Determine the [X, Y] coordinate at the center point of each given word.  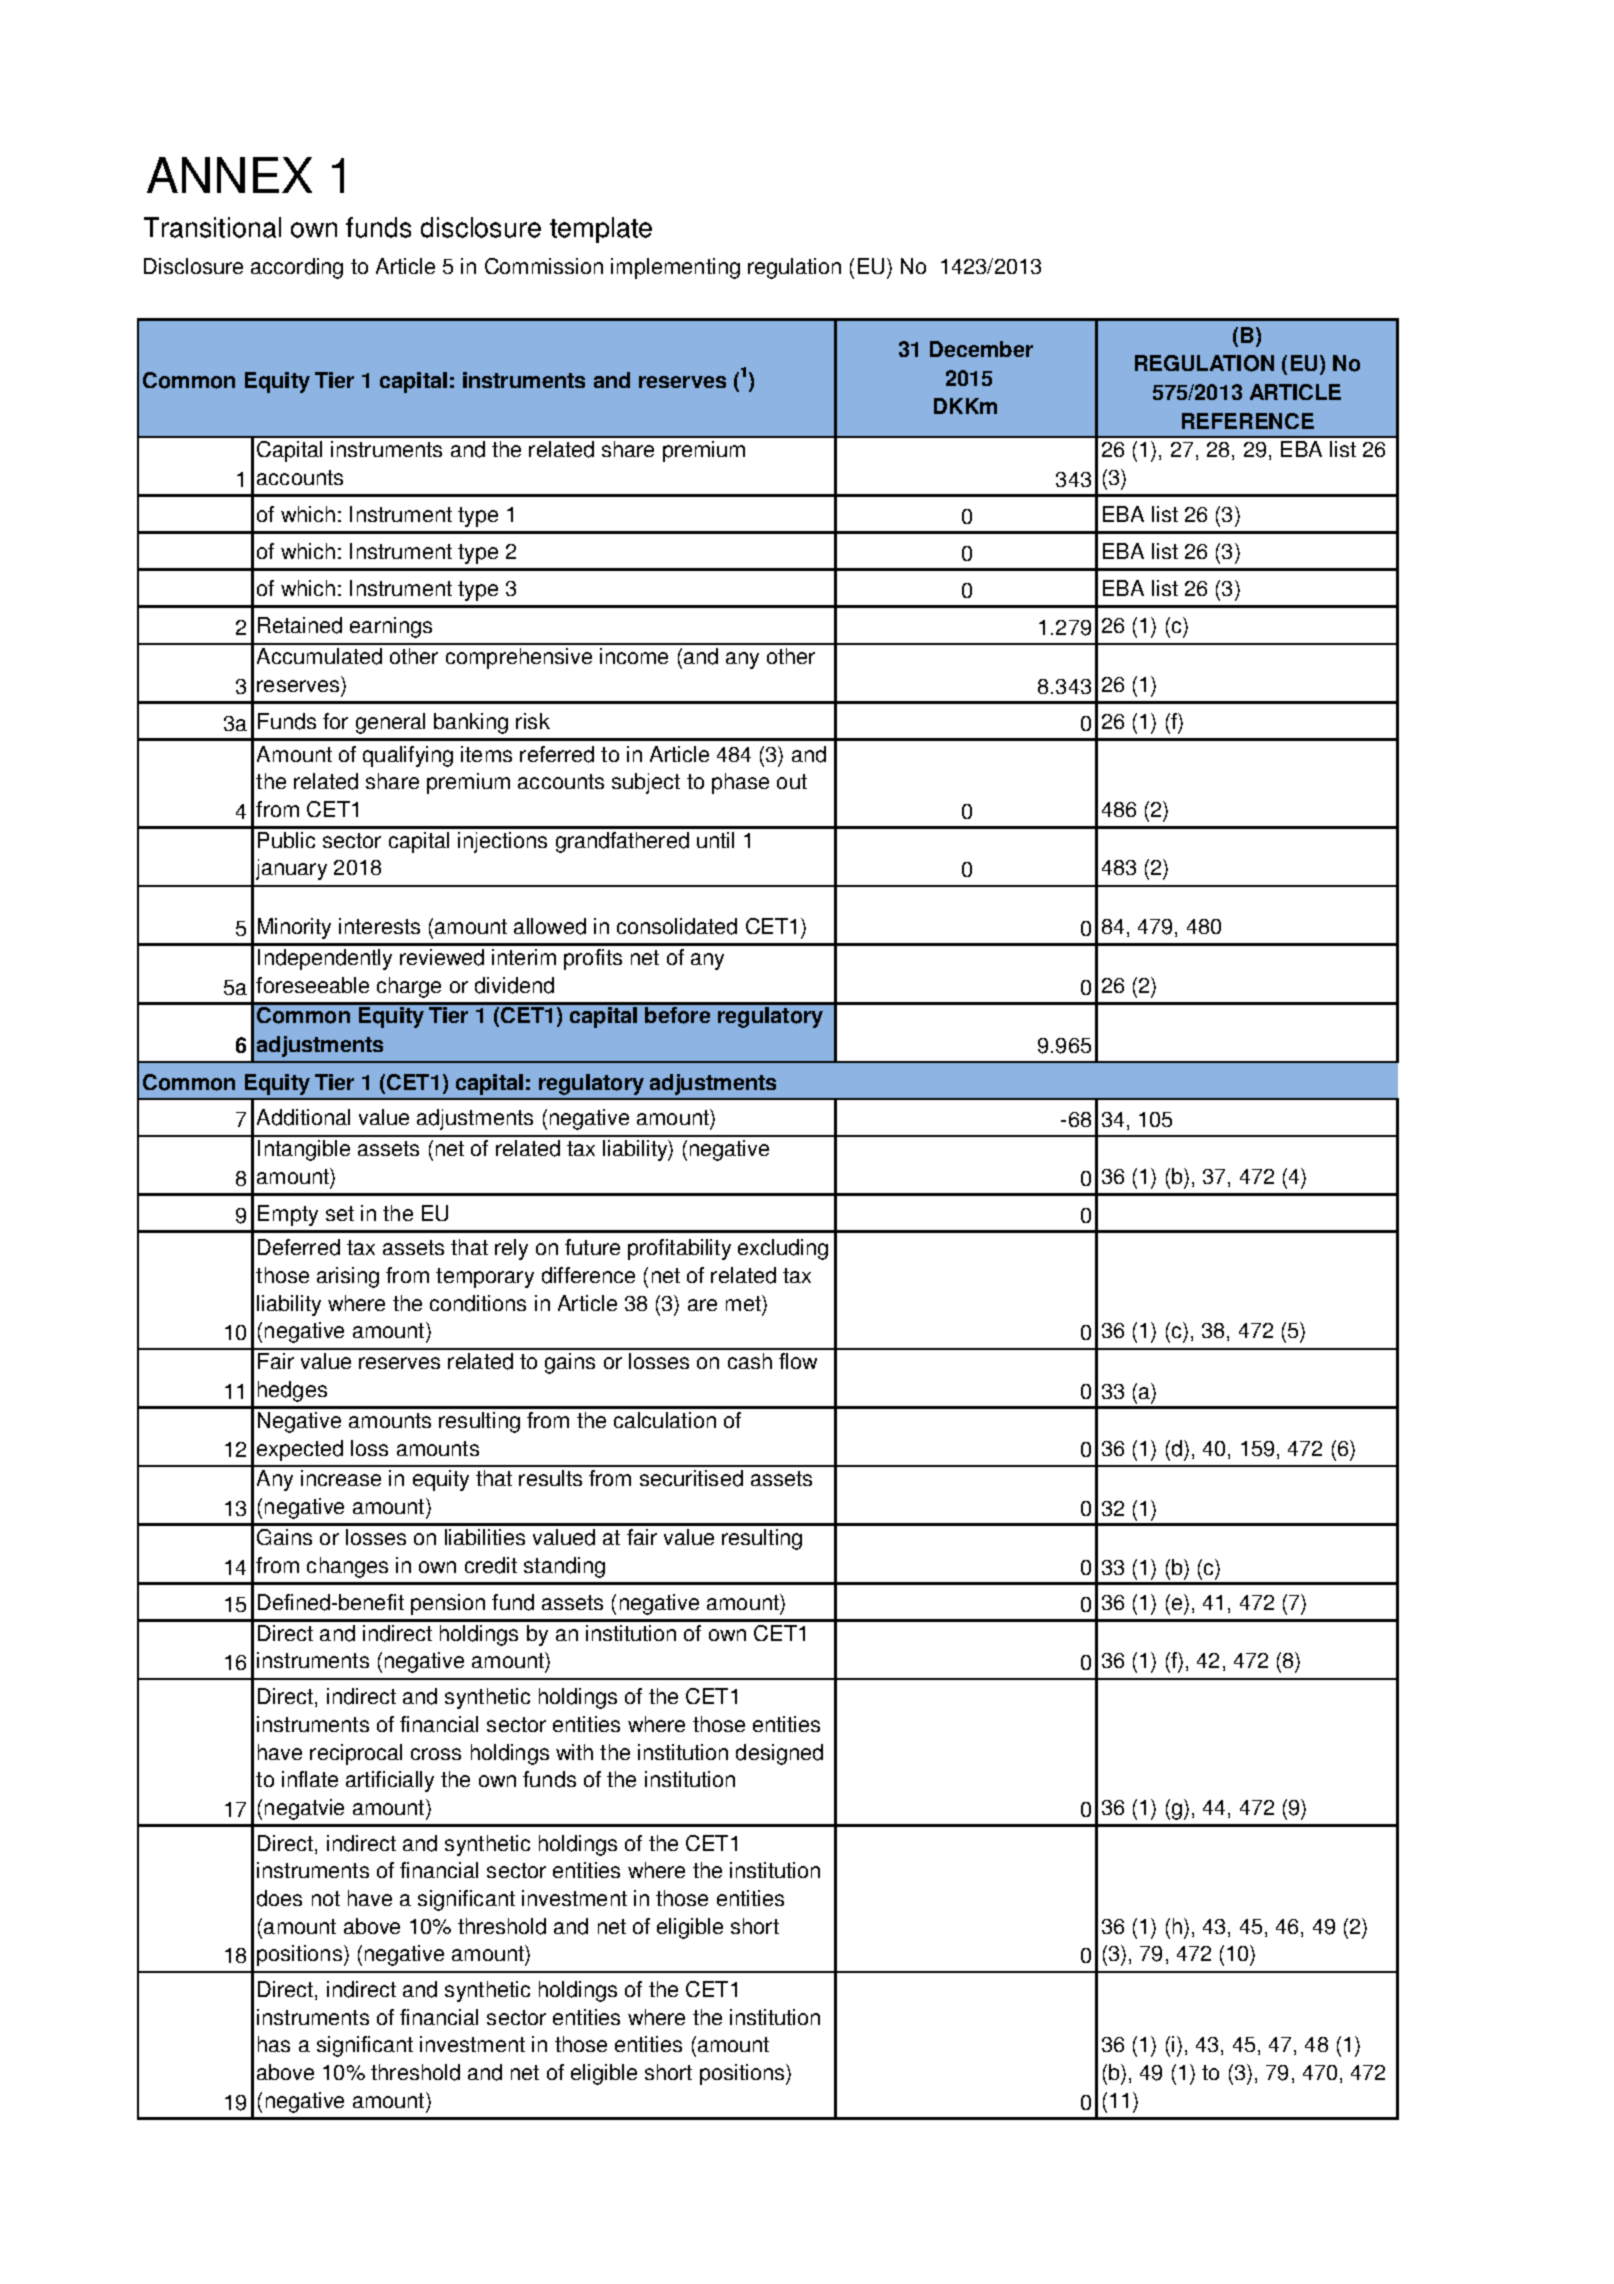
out [792, 781]
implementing [675, 268]
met [744, 1303]
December [981, 349]
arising [348, 1277]
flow [798, 1361]
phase [740, 783]
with [574, 1752]
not [326, 1898]
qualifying [408, 756]
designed [779, 1754]
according [297, 268]
